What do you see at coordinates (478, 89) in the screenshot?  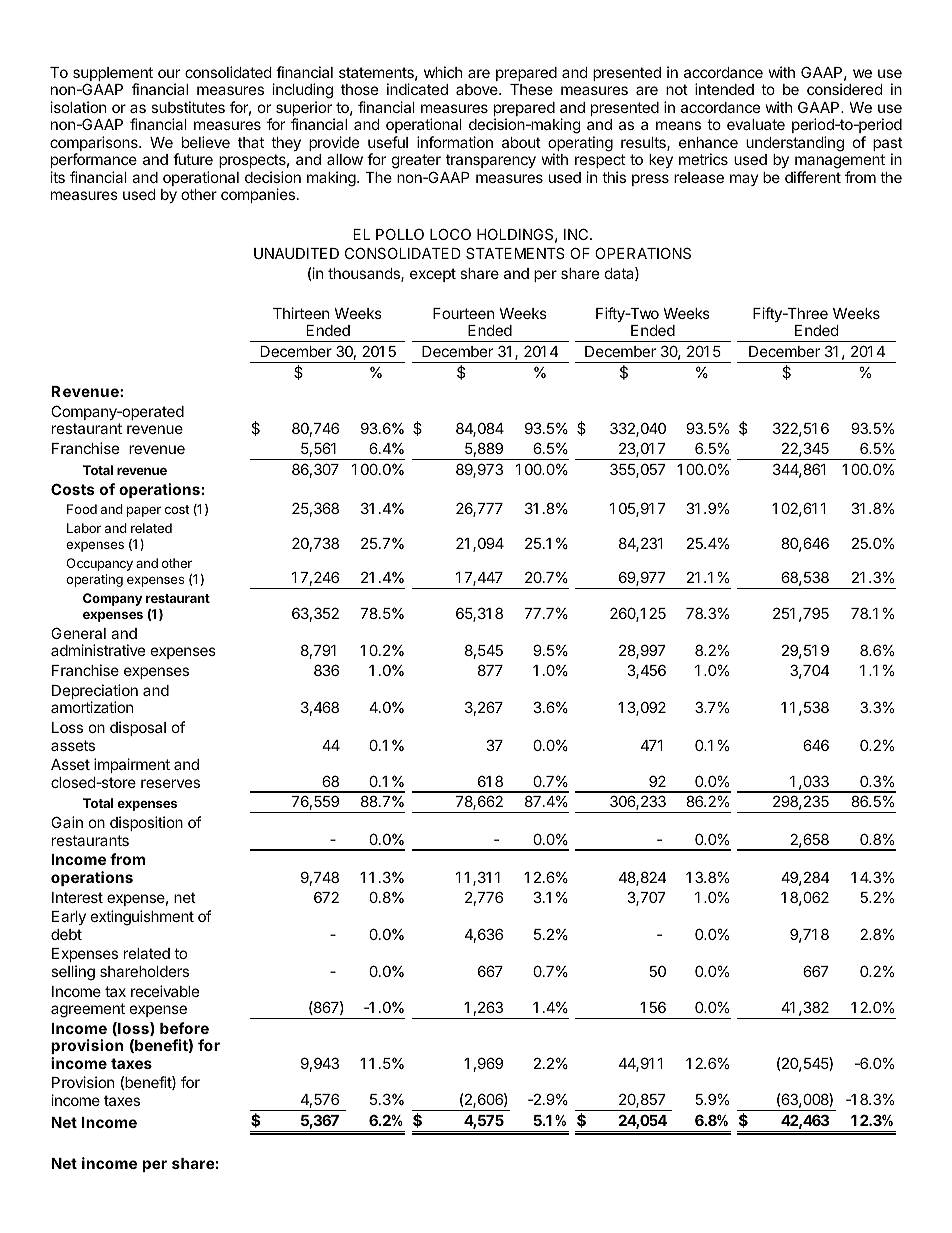 I see `above` at bounding box center [478, 89].
